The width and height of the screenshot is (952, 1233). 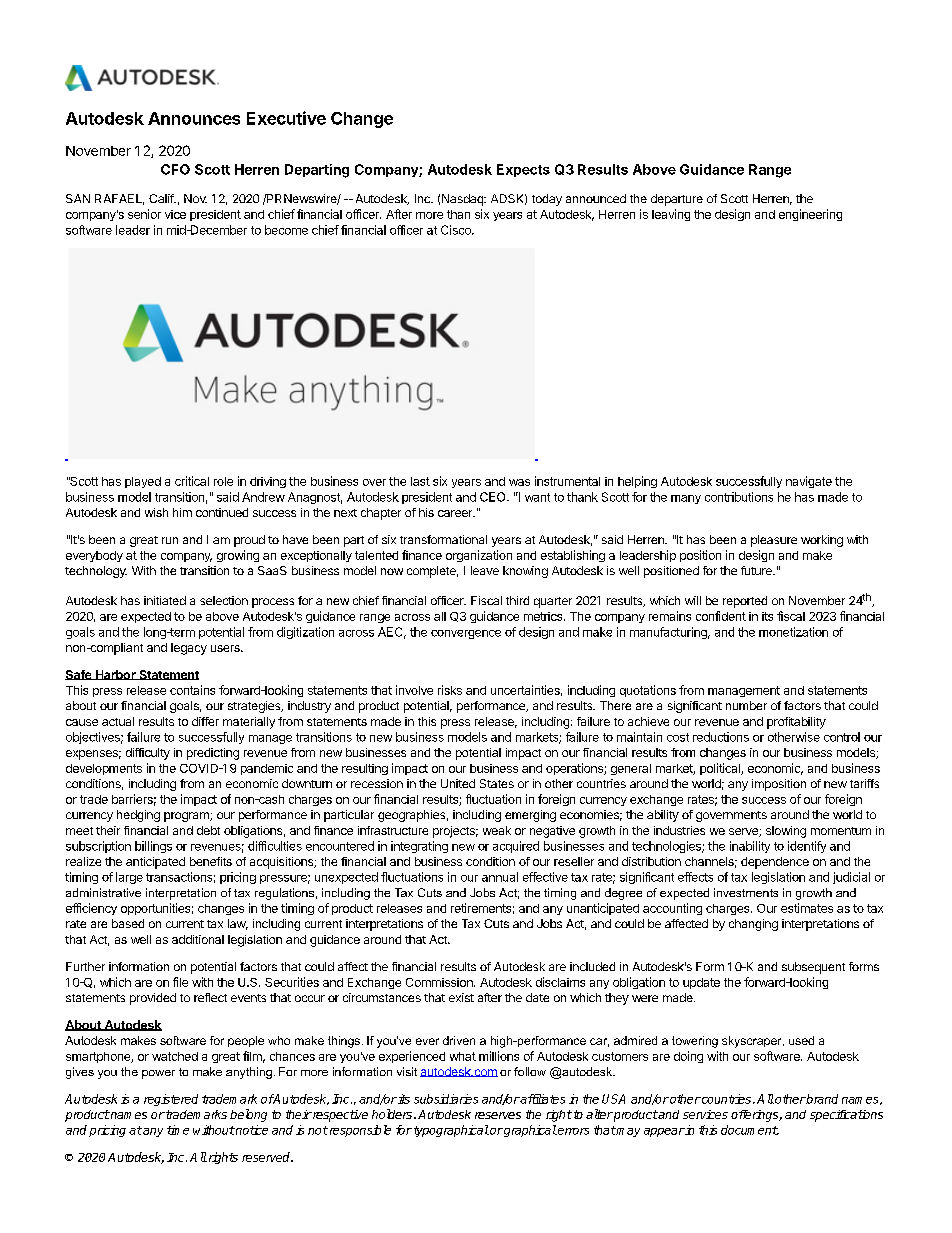 I want to click on convergence, so click(x=466, y=634).
